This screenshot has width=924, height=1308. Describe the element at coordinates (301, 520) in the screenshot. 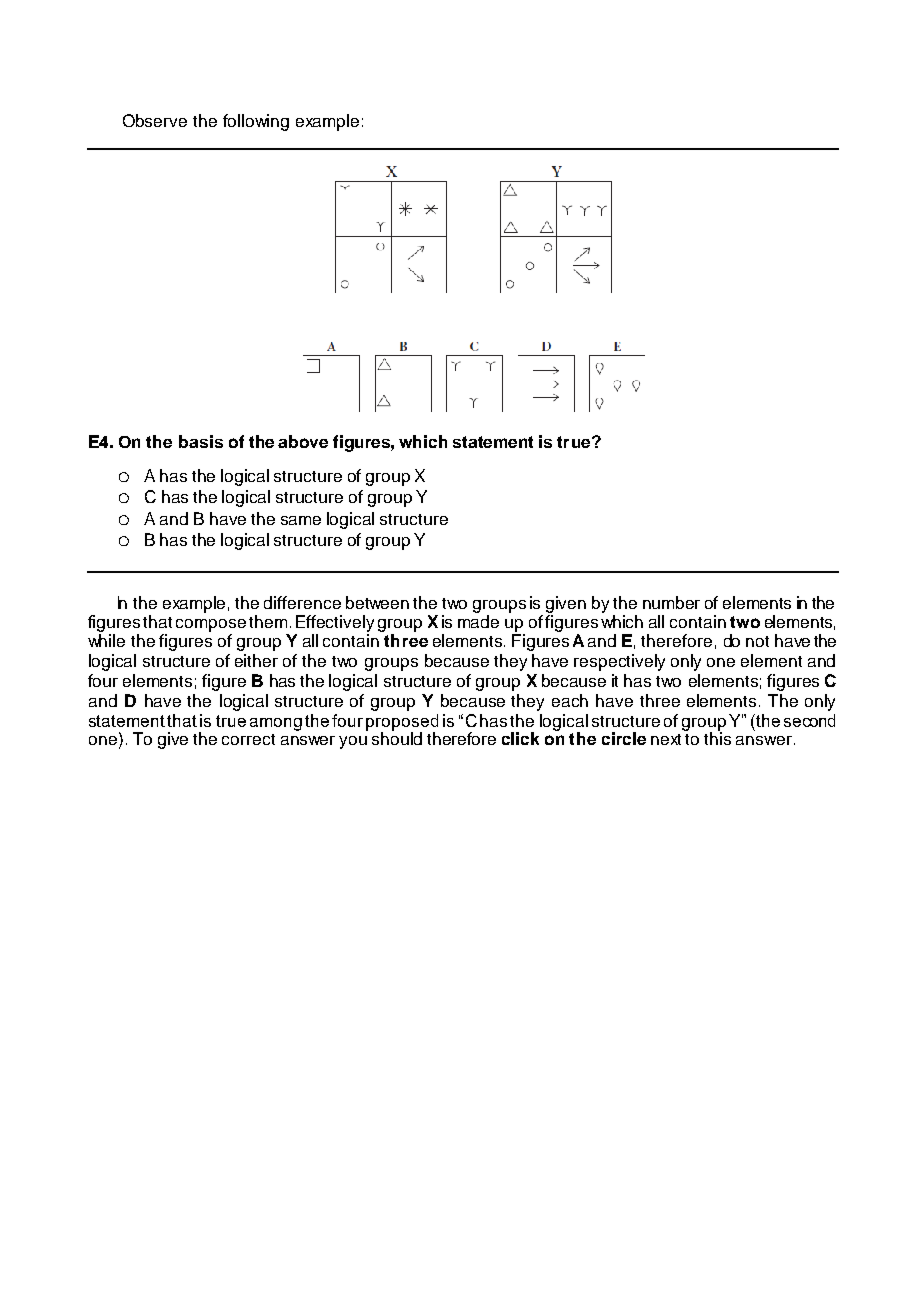

I see `same` at that location.
